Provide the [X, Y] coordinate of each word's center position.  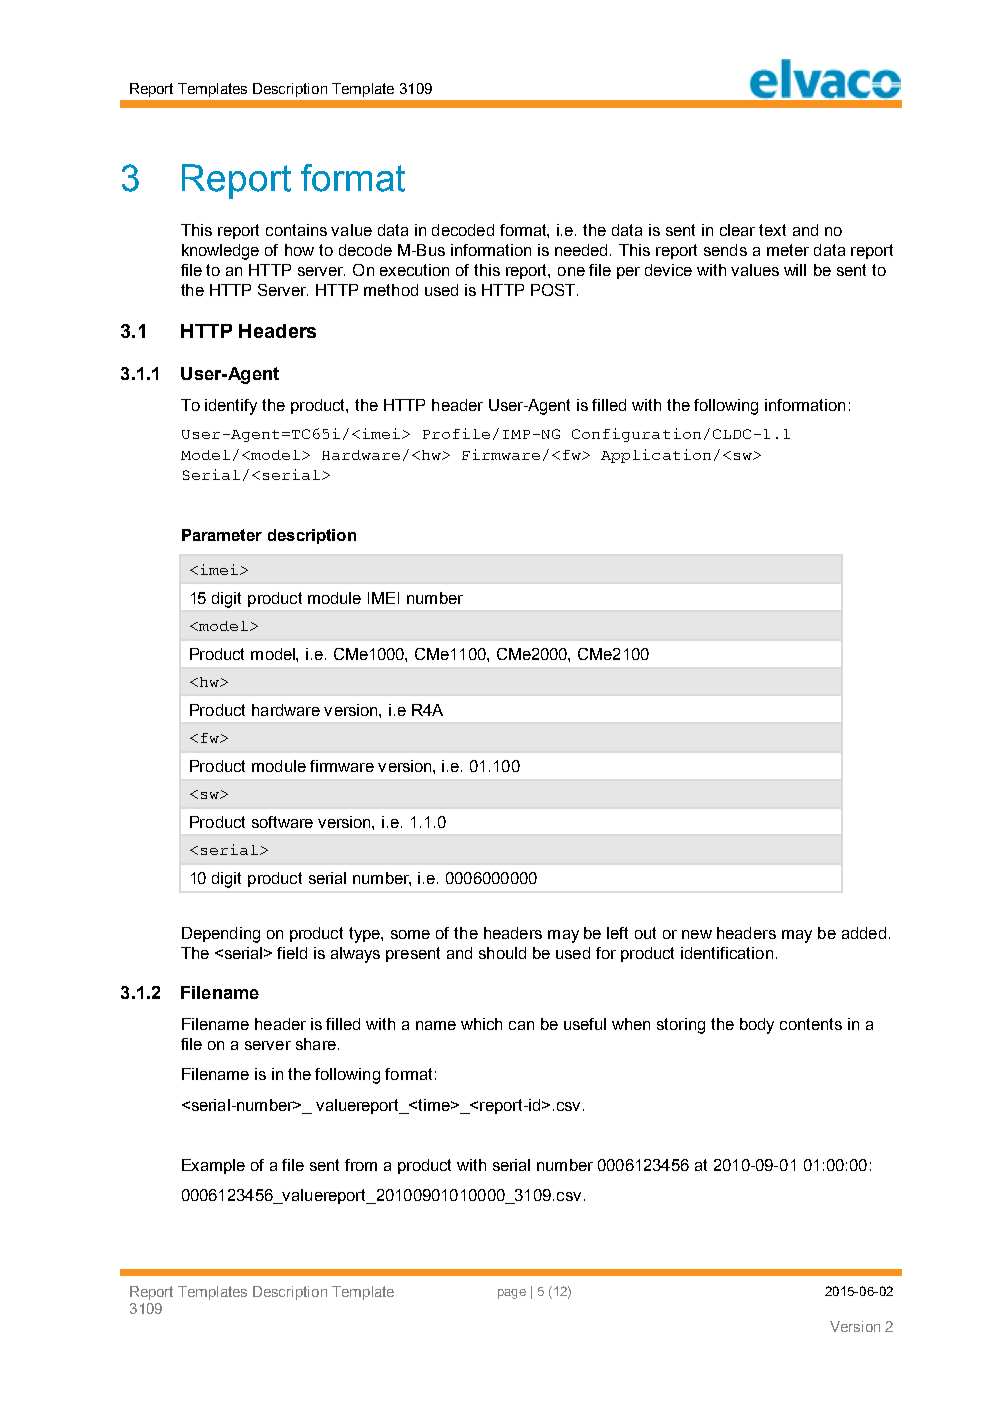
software [282, 822]
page [512, 1294]
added [864, 933]
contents [811, 1024]
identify [231, 407]
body [757, 1026]
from [361, 1165]
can [521, 1025]
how [299, 250]
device [668, 270]
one [571, 271]
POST [553, 290]
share [316, 1044]
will [795, 270]
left [617, 933]
